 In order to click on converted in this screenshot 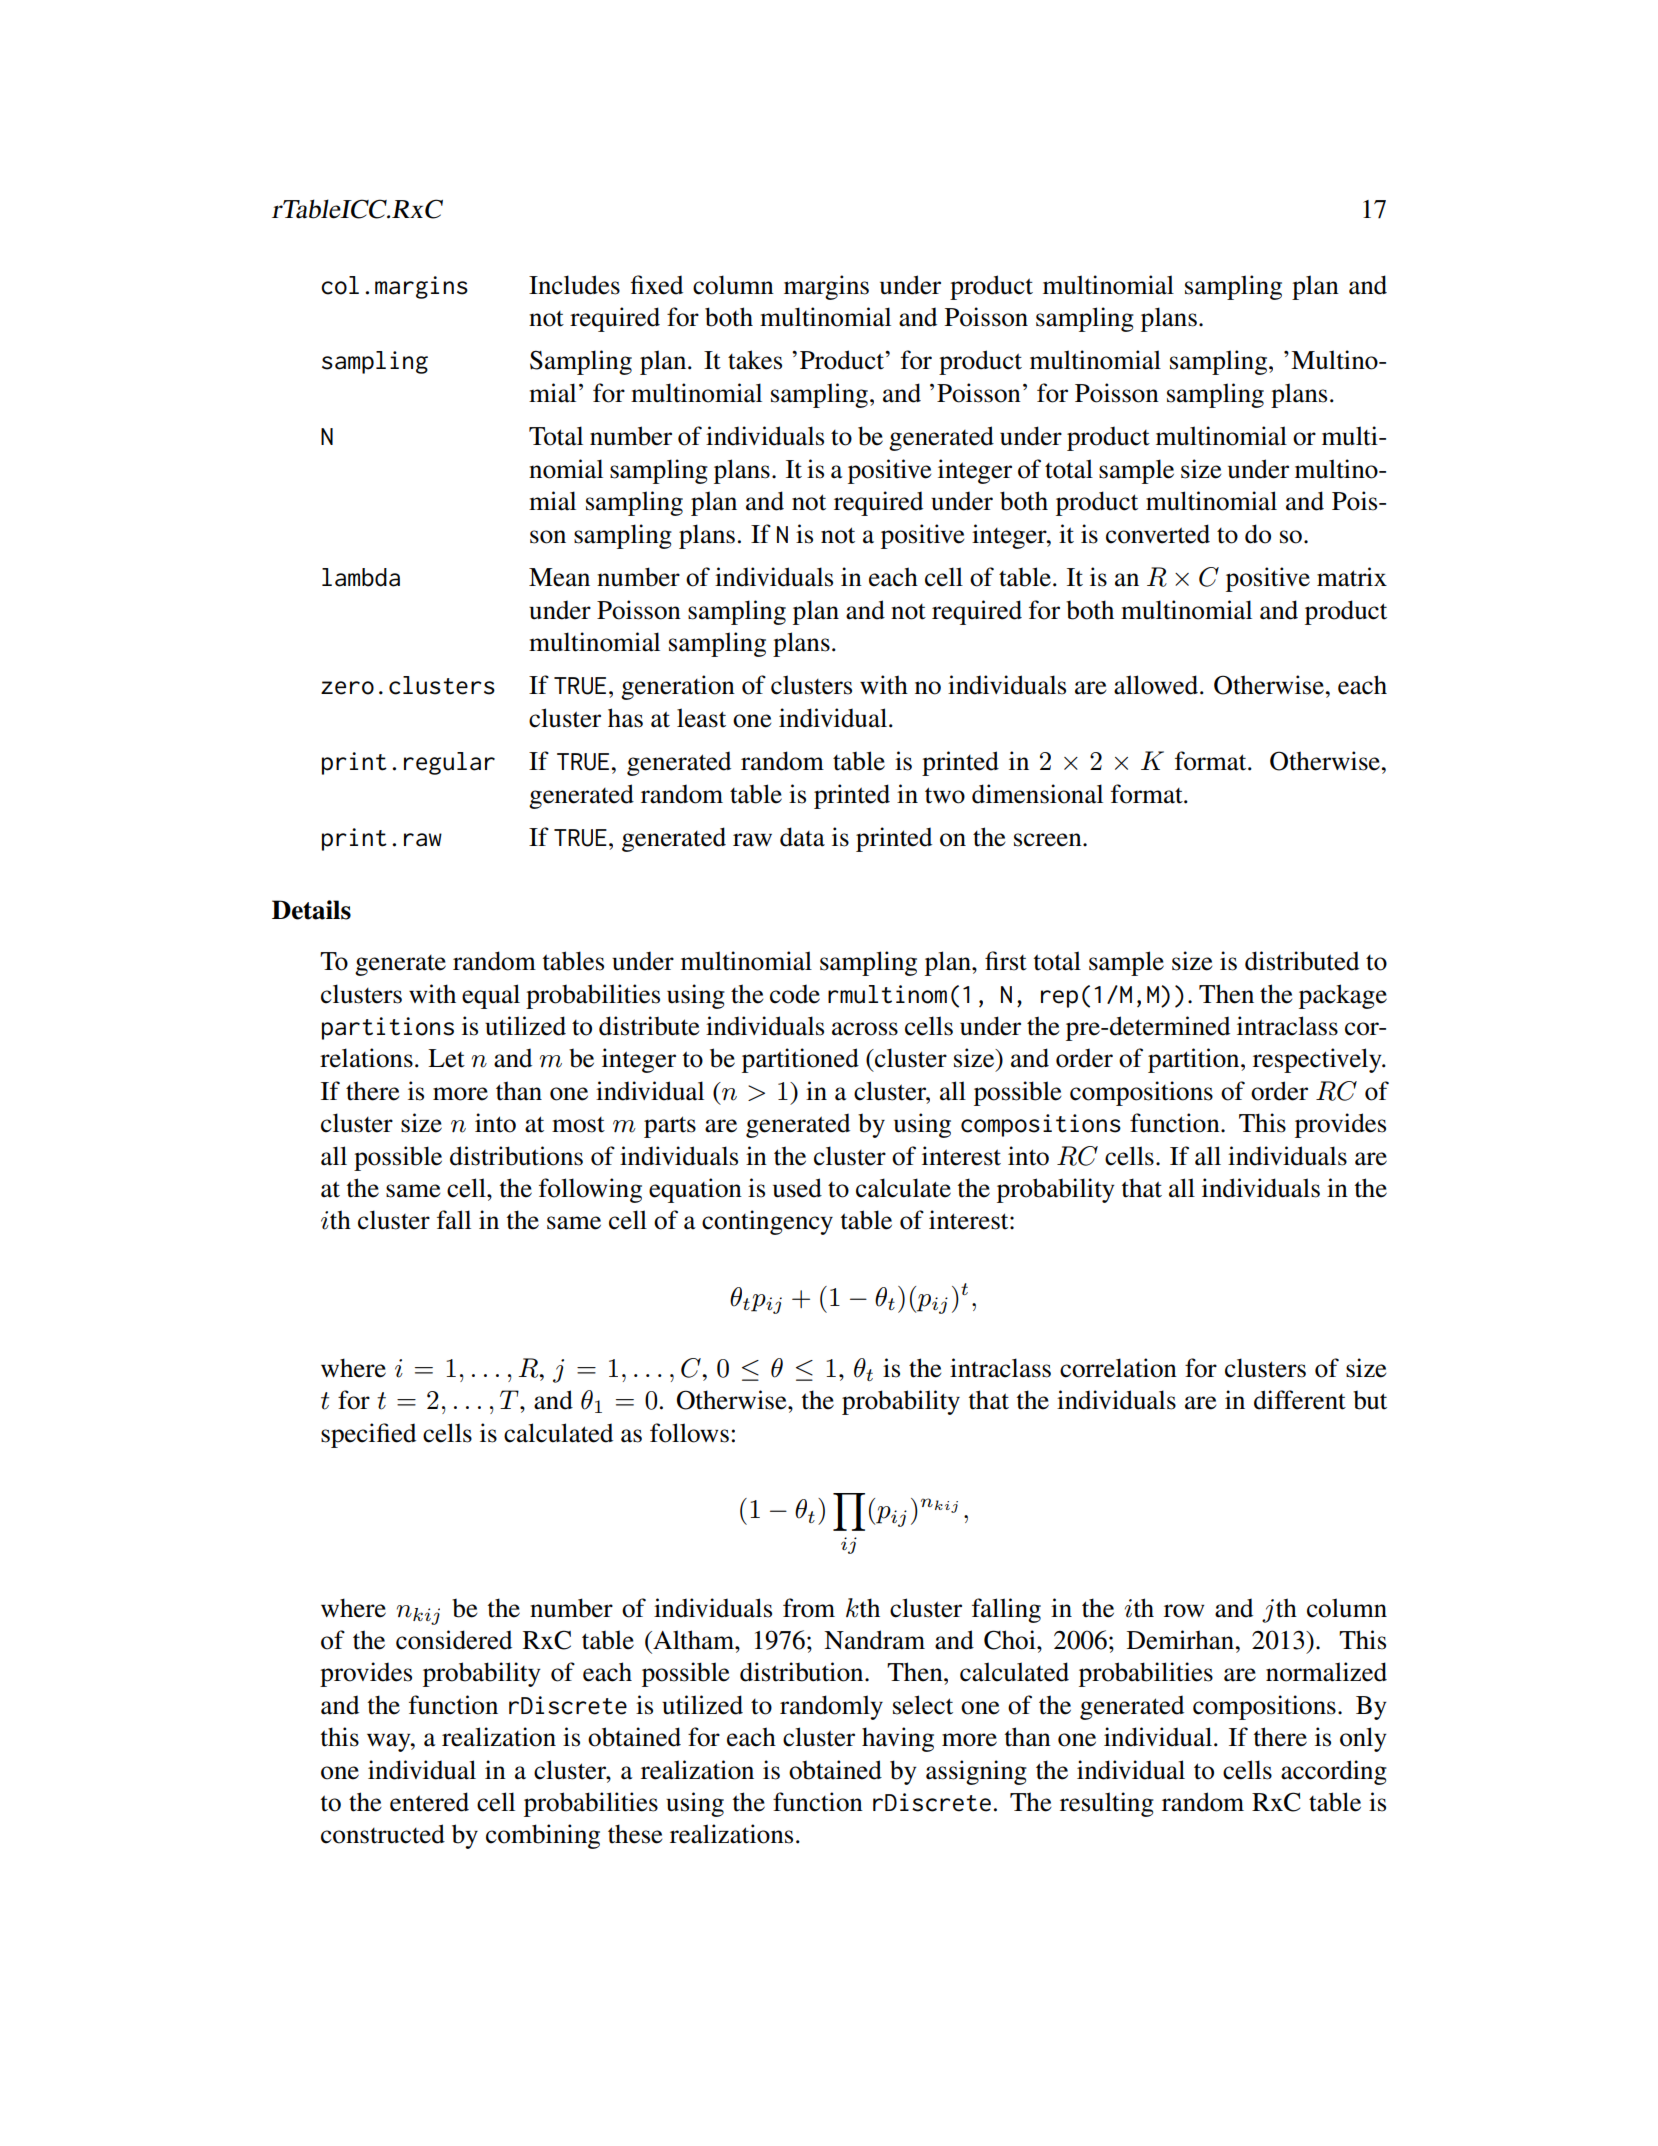, I will do `click(1158, 534)`.
